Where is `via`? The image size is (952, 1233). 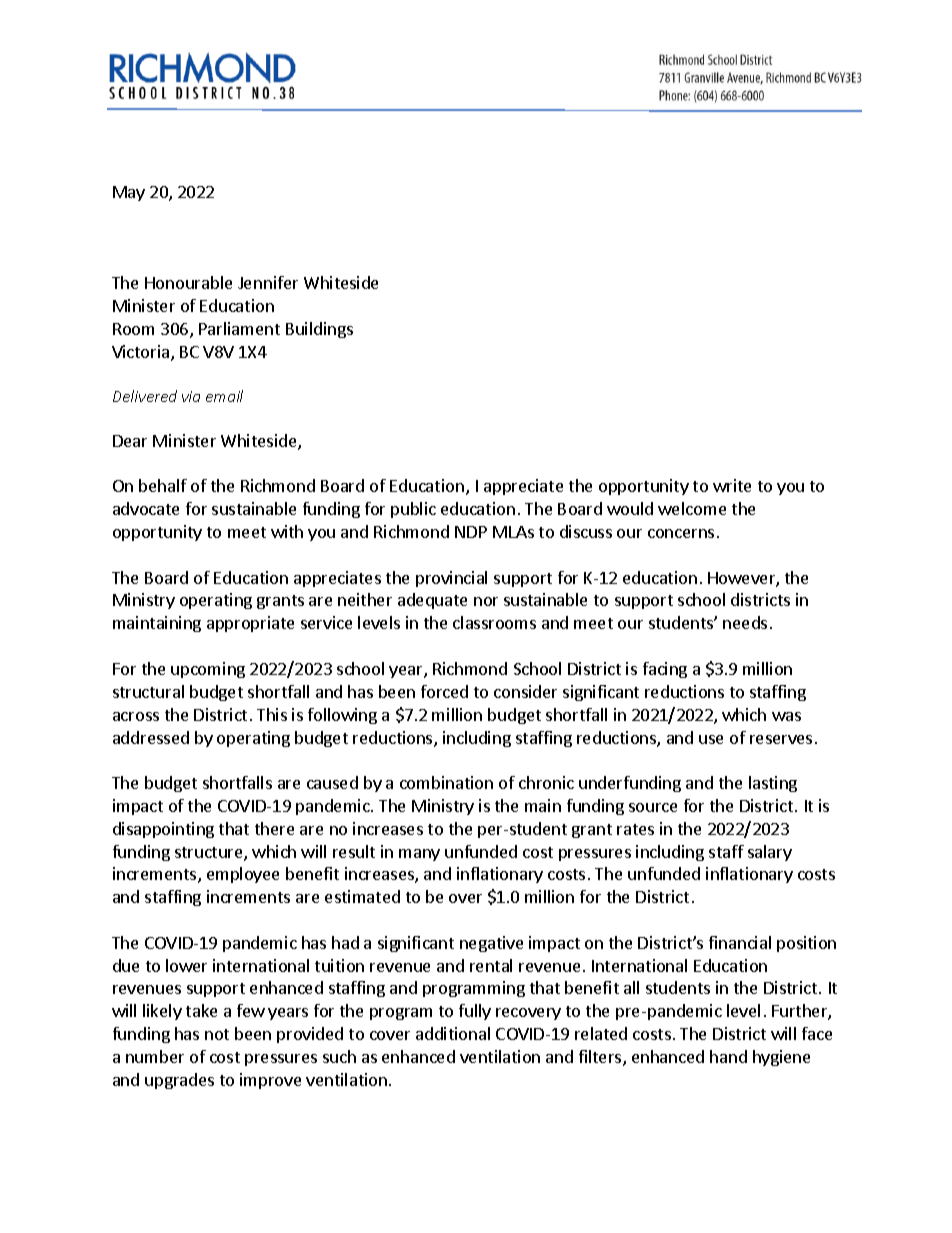
via is located at coordinates (191, 396).
